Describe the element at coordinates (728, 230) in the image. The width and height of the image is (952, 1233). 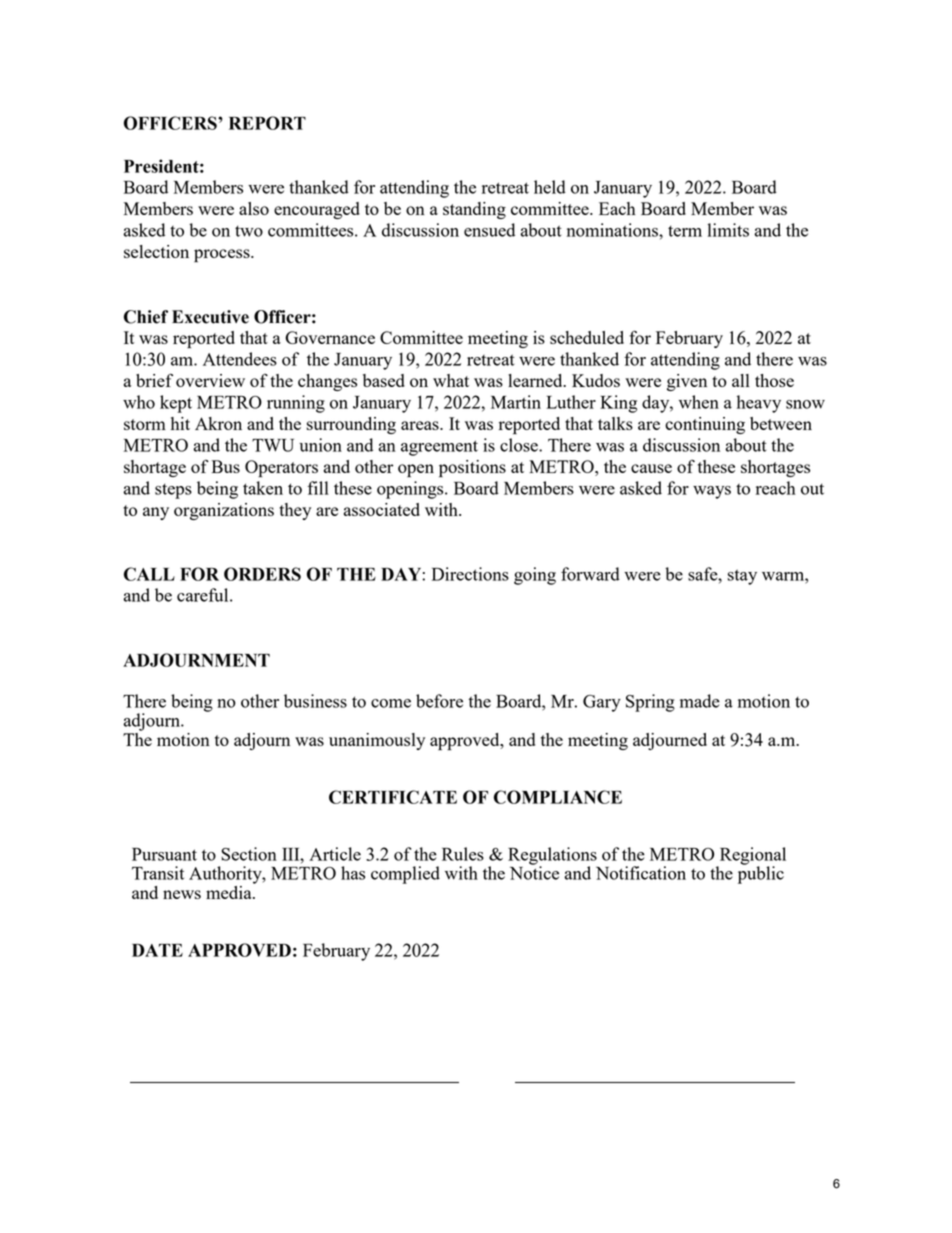
I see `limits` at that location.
